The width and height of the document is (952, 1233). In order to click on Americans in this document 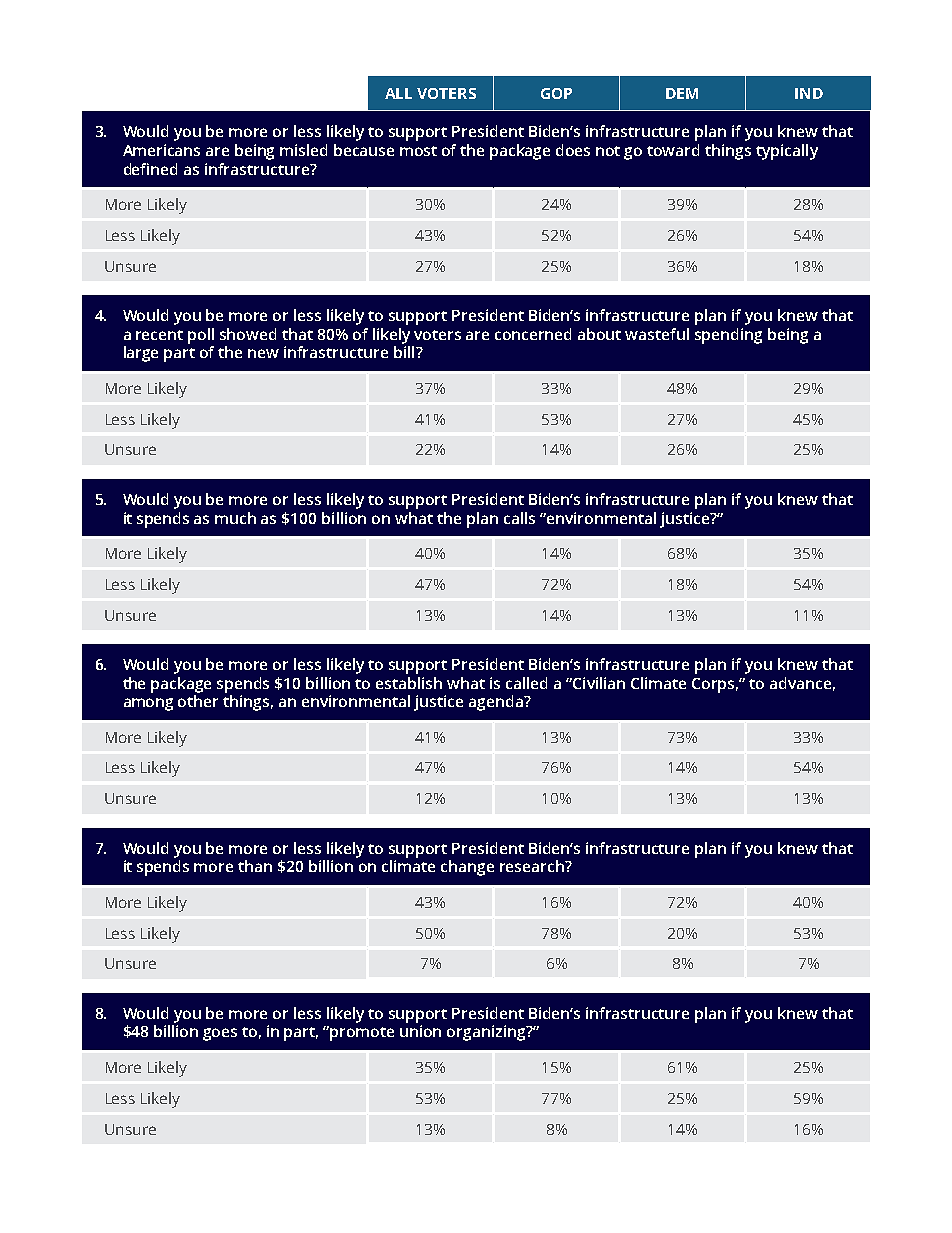, I will do `click(161, 150)`.
